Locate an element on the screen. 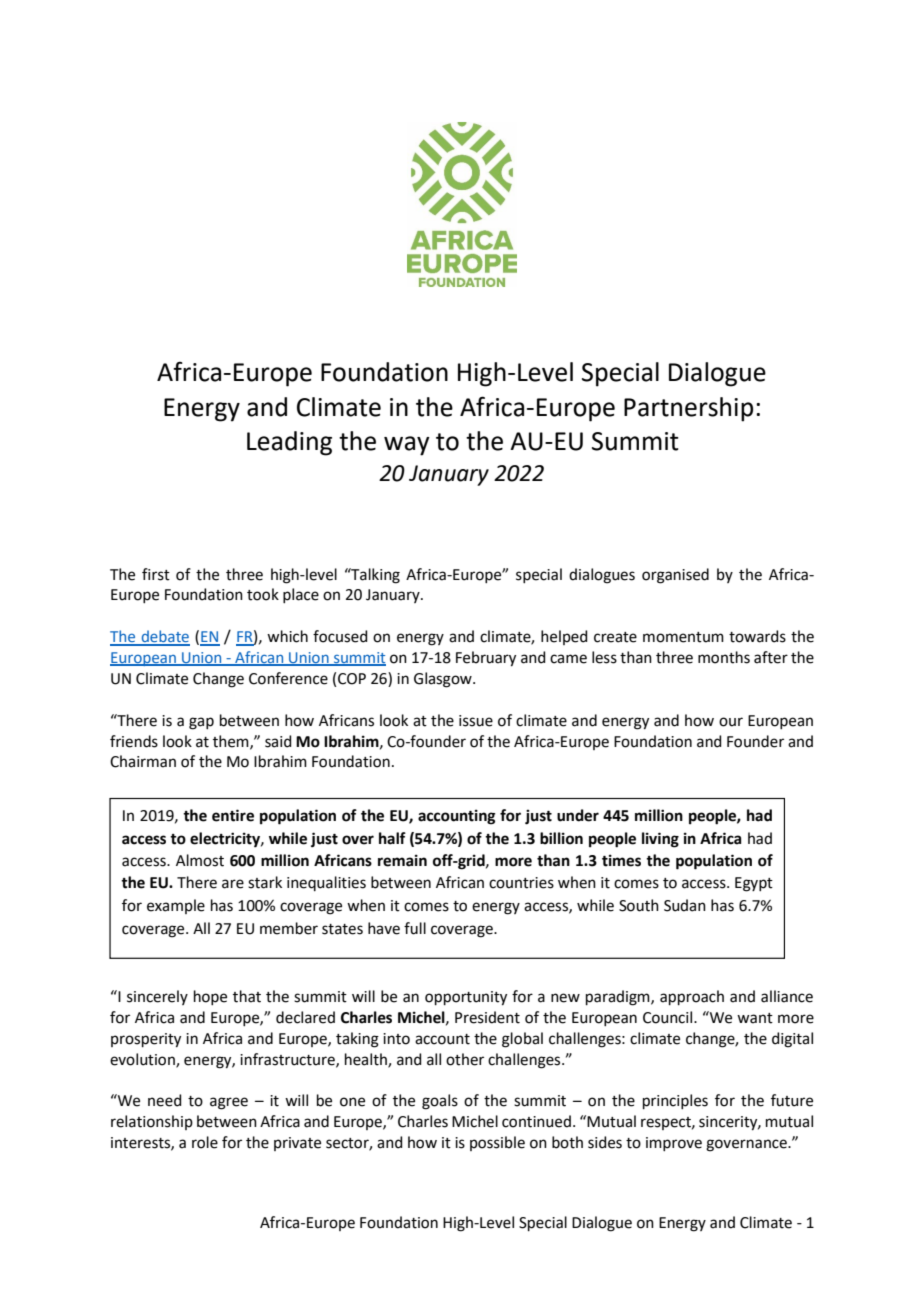 The width and height of the screenshot is (924, 1308). agree is located at coordinates (229, 1103).
